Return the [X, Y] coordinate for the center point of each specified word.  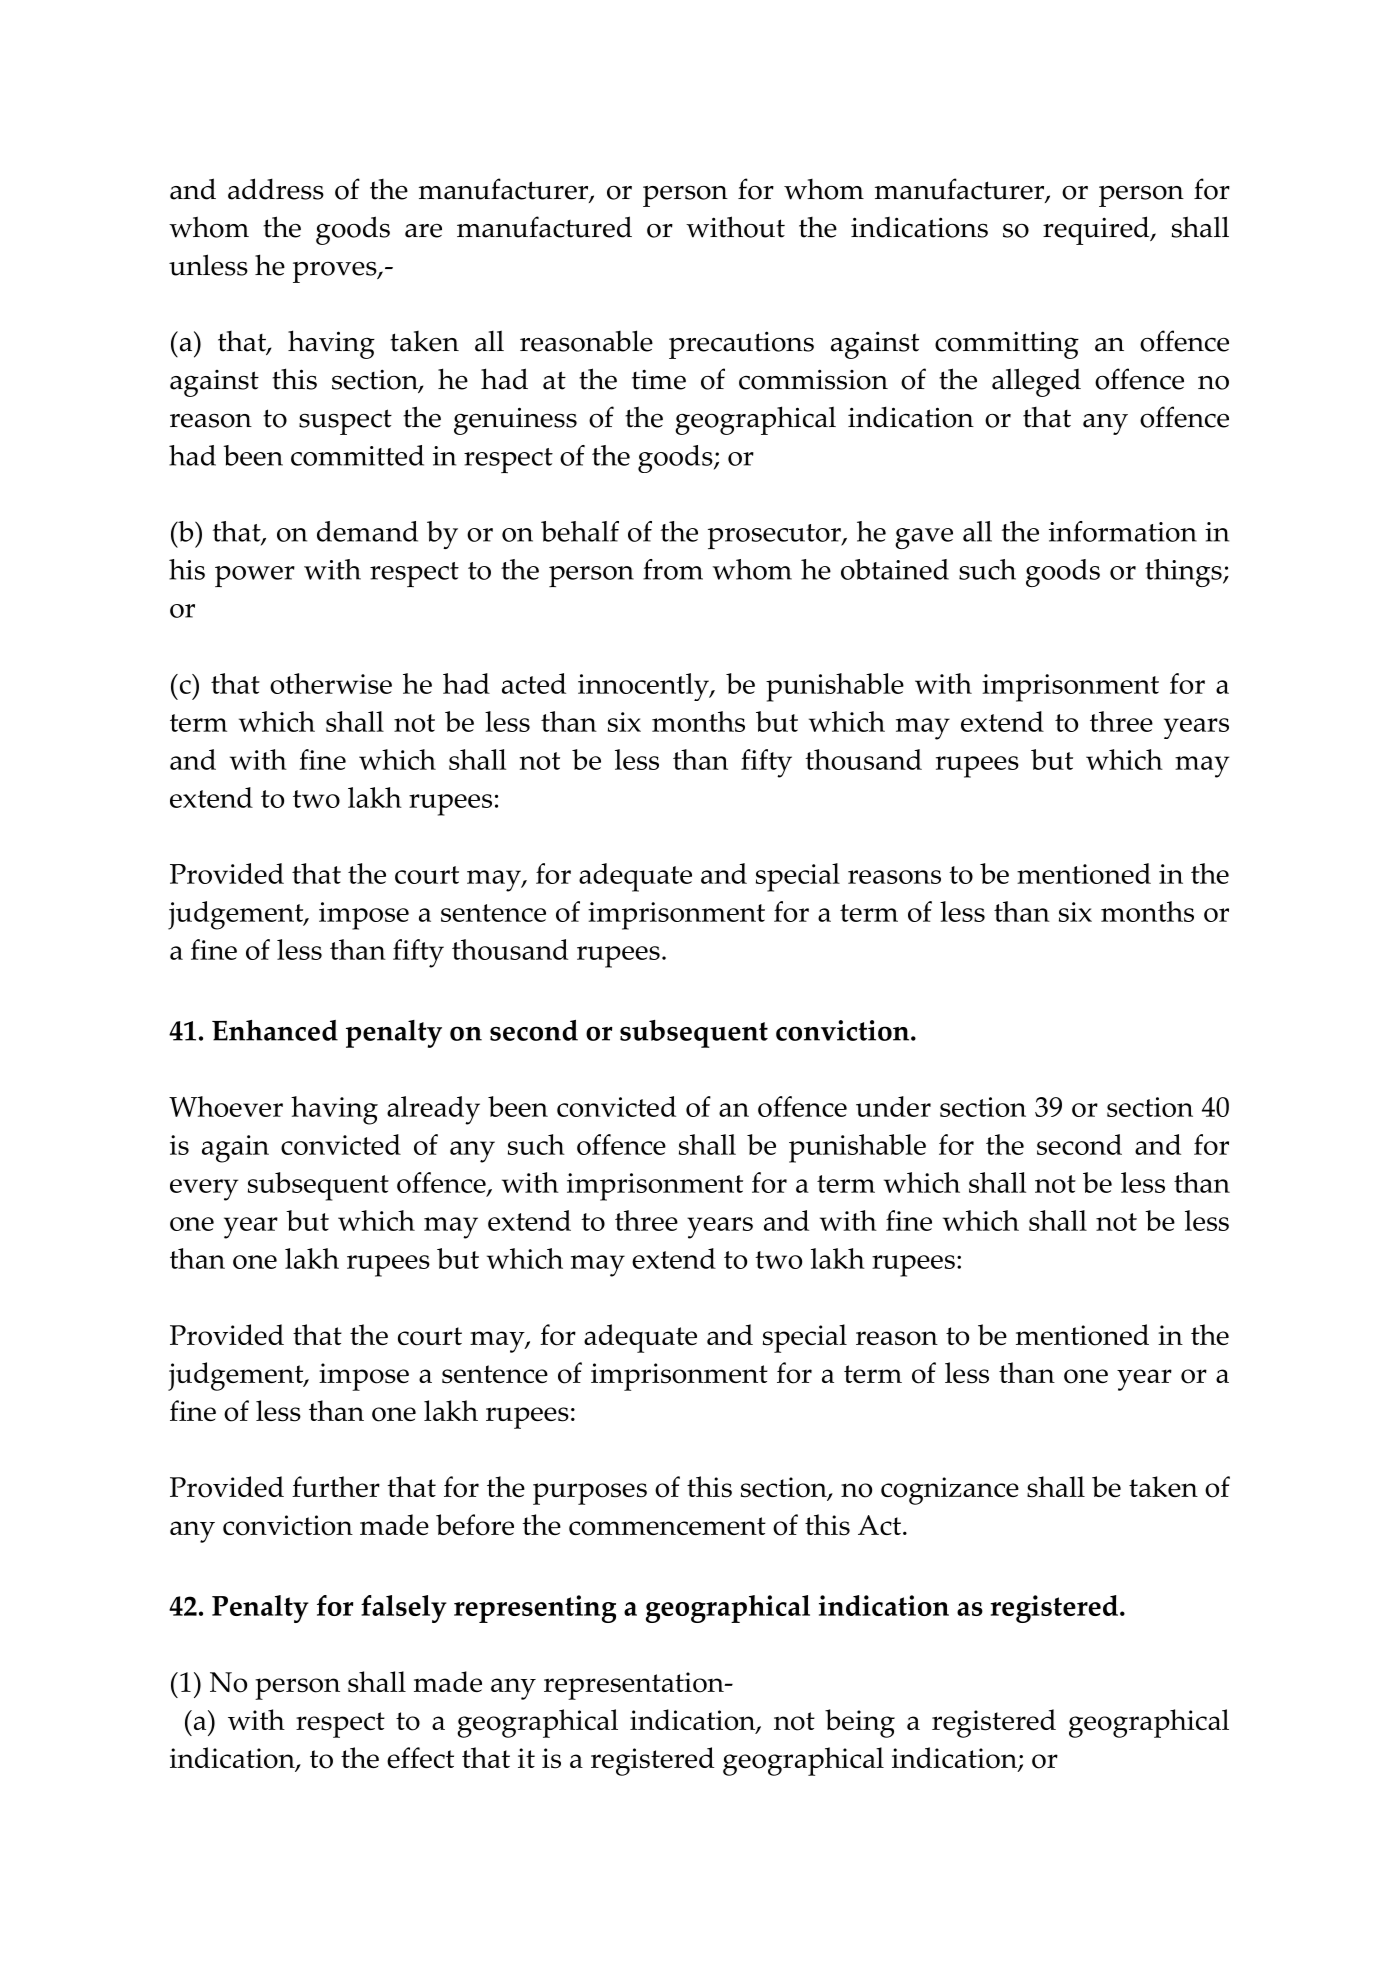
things [1184, 573]
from [673, 569]
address [276, 189]
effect [420, 1757]
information [1123, 531]
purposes [590, 1494]
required [1097, 230]
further [336, 1486]
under [893, 1106]
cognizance [950, 1491]
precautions [741, 345]
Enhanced [275, 1030]
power [255, 576]
